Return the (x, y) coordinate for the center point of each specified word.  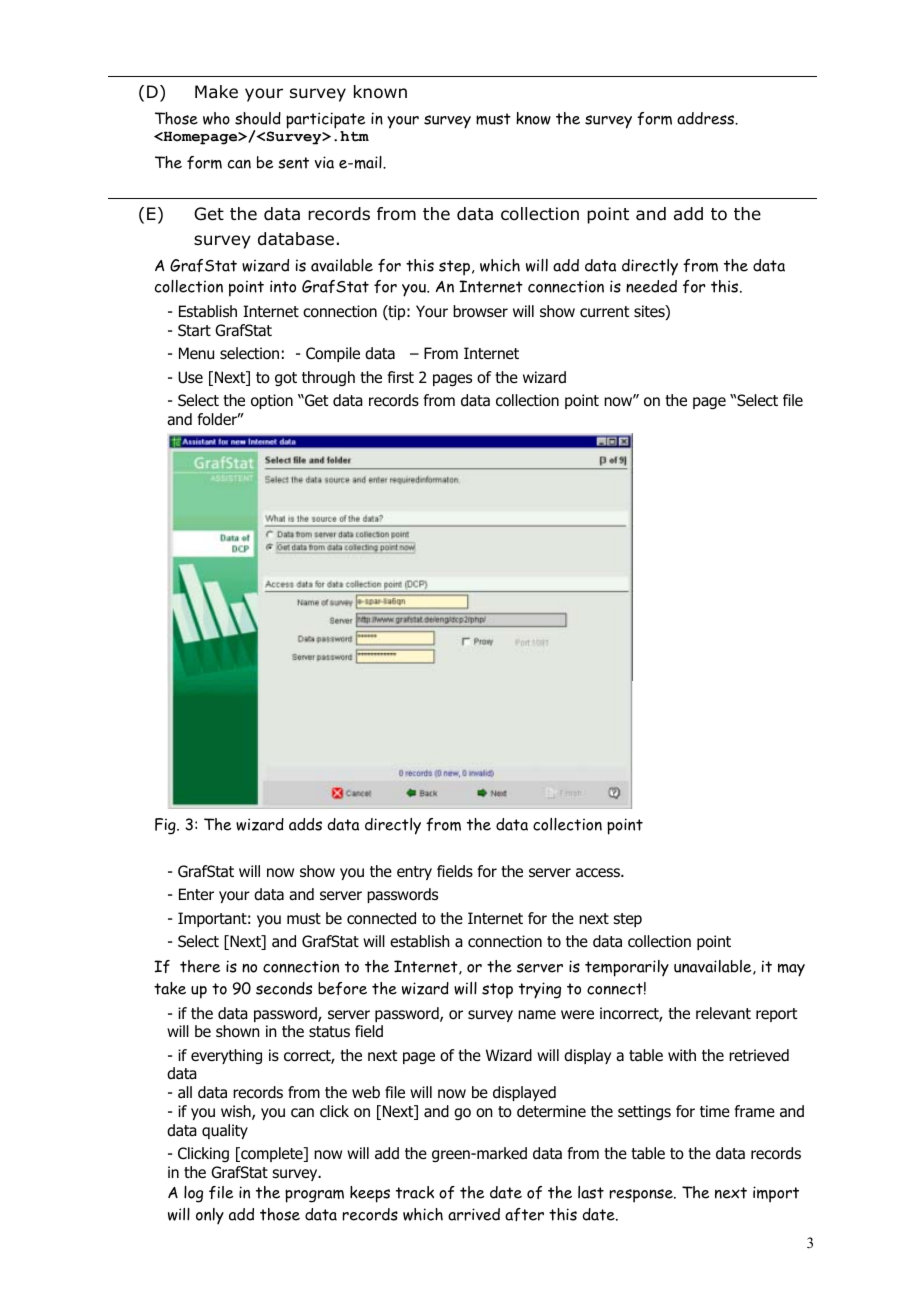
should (258, 118)
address (707, 118)
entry (414, 873)
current (604, 311)
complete (272, 1154)
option (272, 401)
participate (325, 120)
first (401, 377)
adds (305, 824)
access (599, 873)
